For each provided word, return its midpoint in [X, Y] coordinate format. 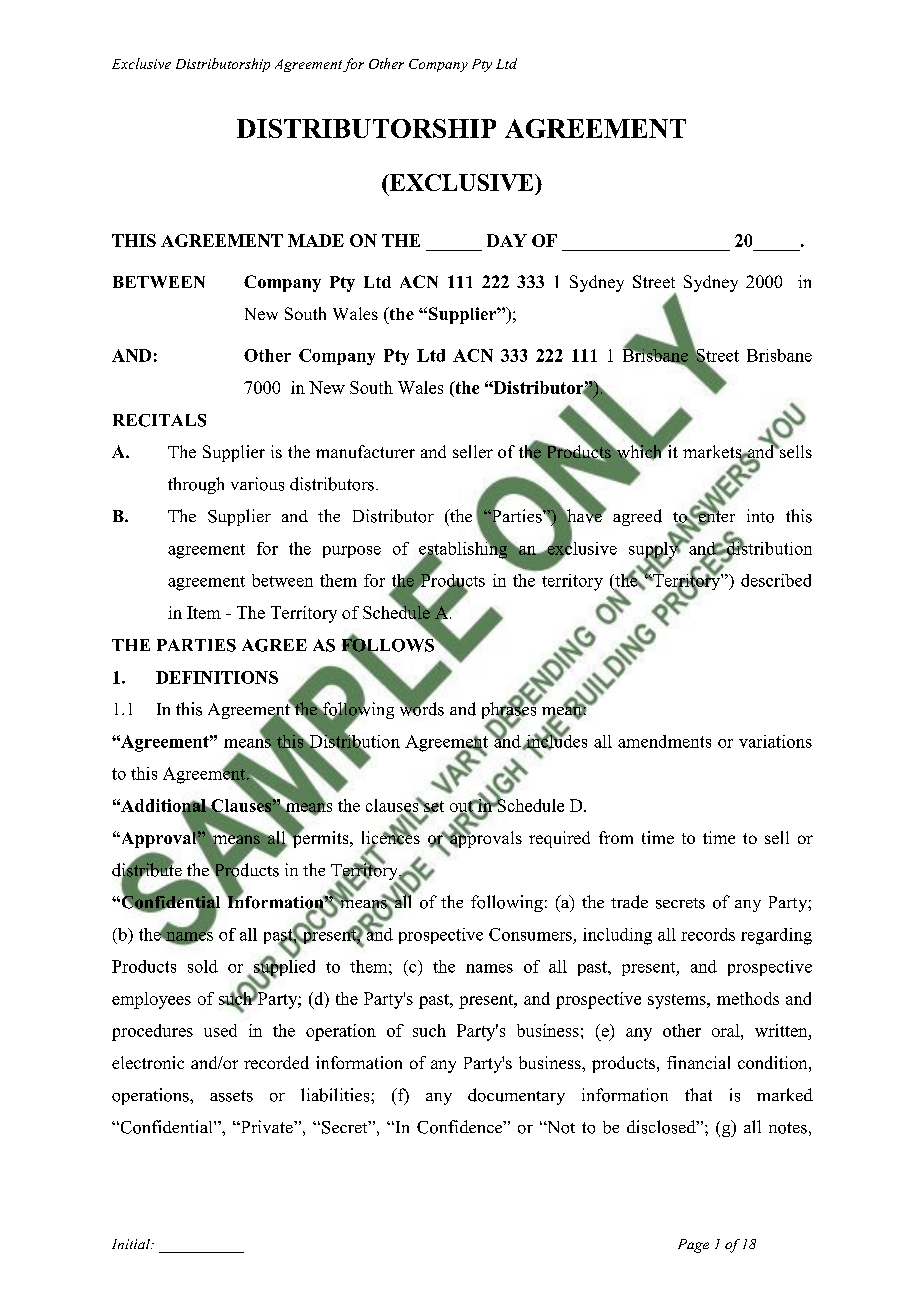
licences [391, 837]
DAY [507, 240]
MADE [316, 240]
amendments [664, 741]
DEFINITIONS [217, 677]
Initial [132, 1244]
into [760, 516]
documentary [516, 1096]
